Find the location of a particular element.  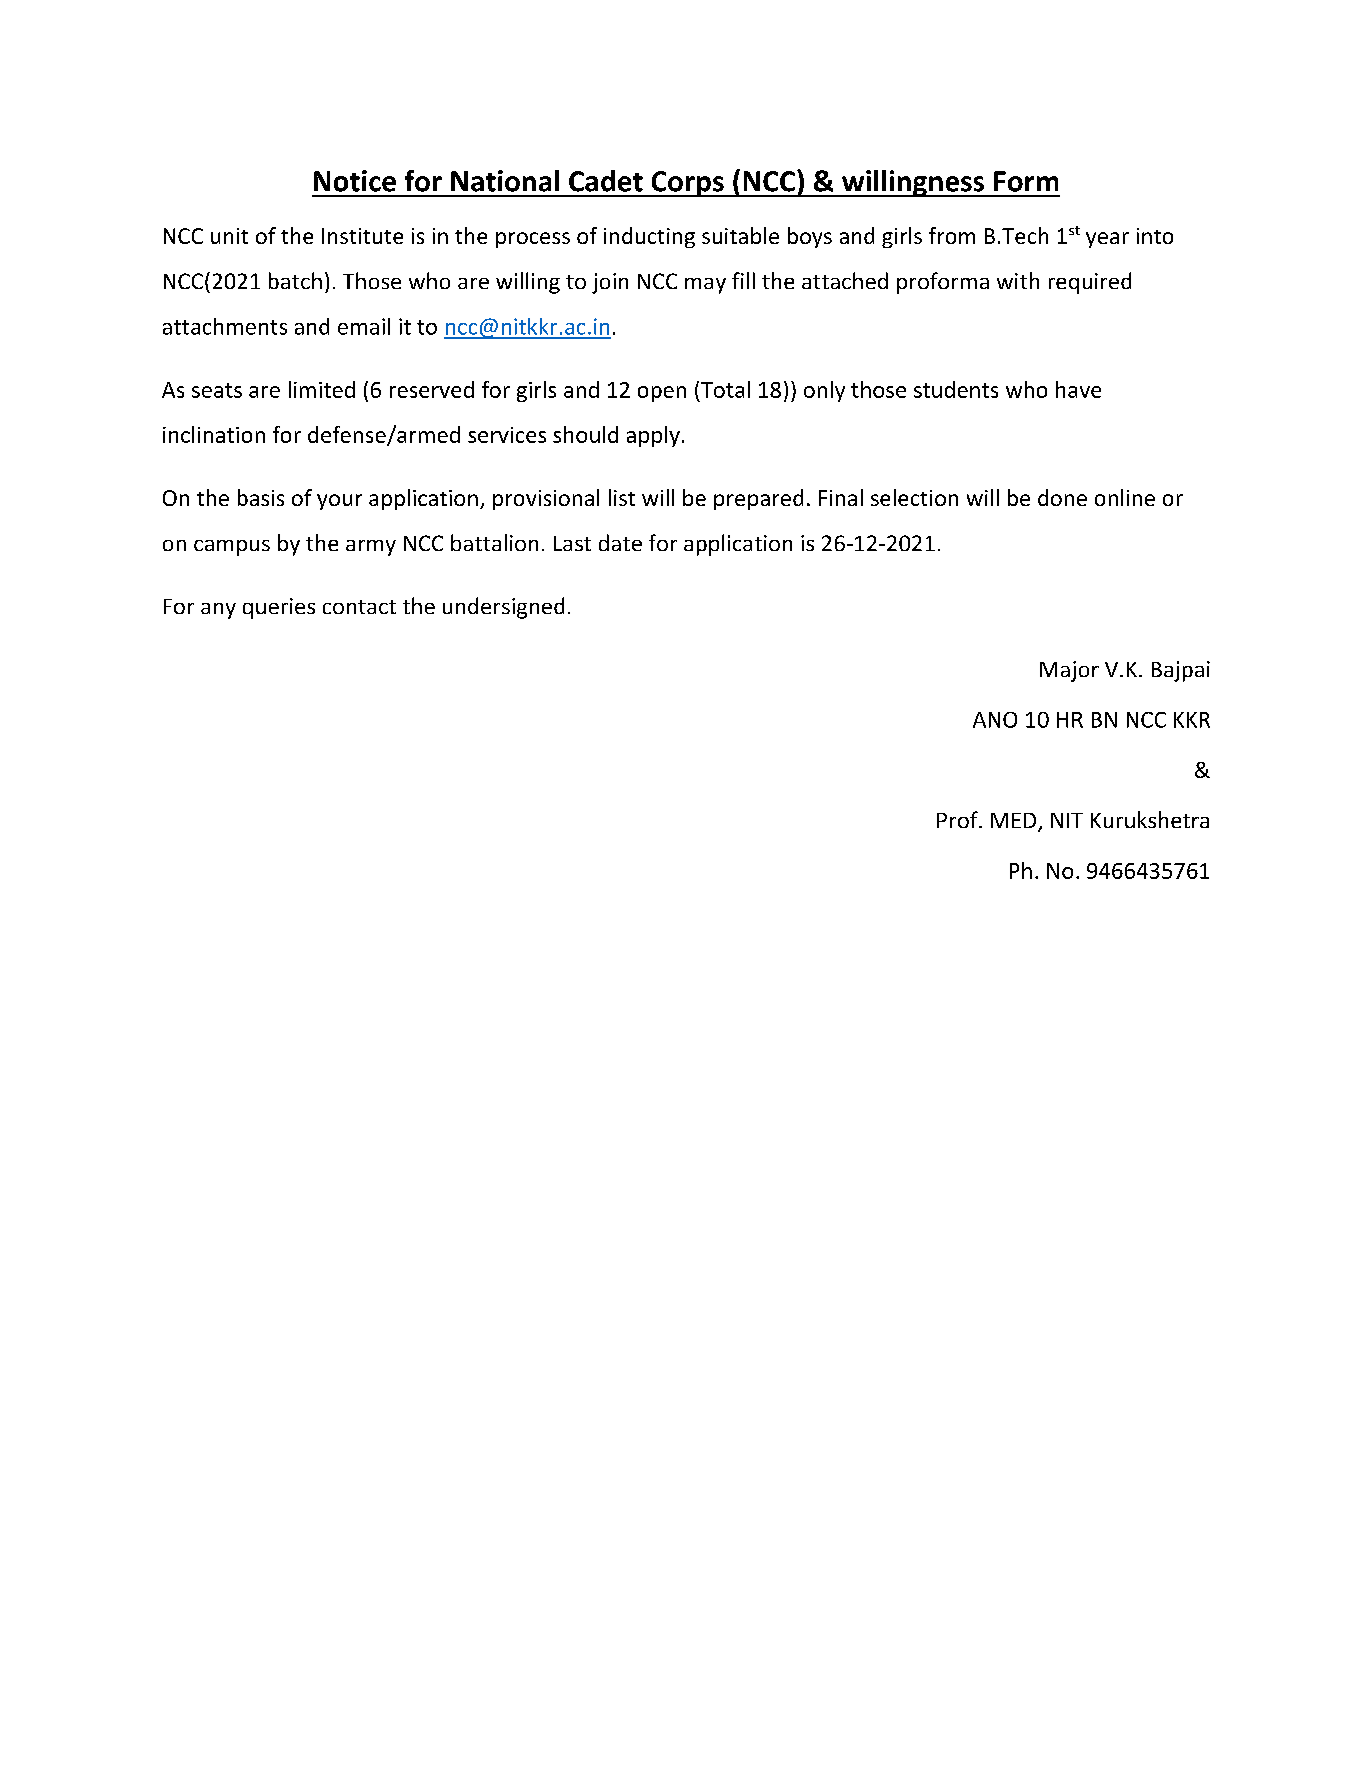

your is located at coordinates (339, 502).
